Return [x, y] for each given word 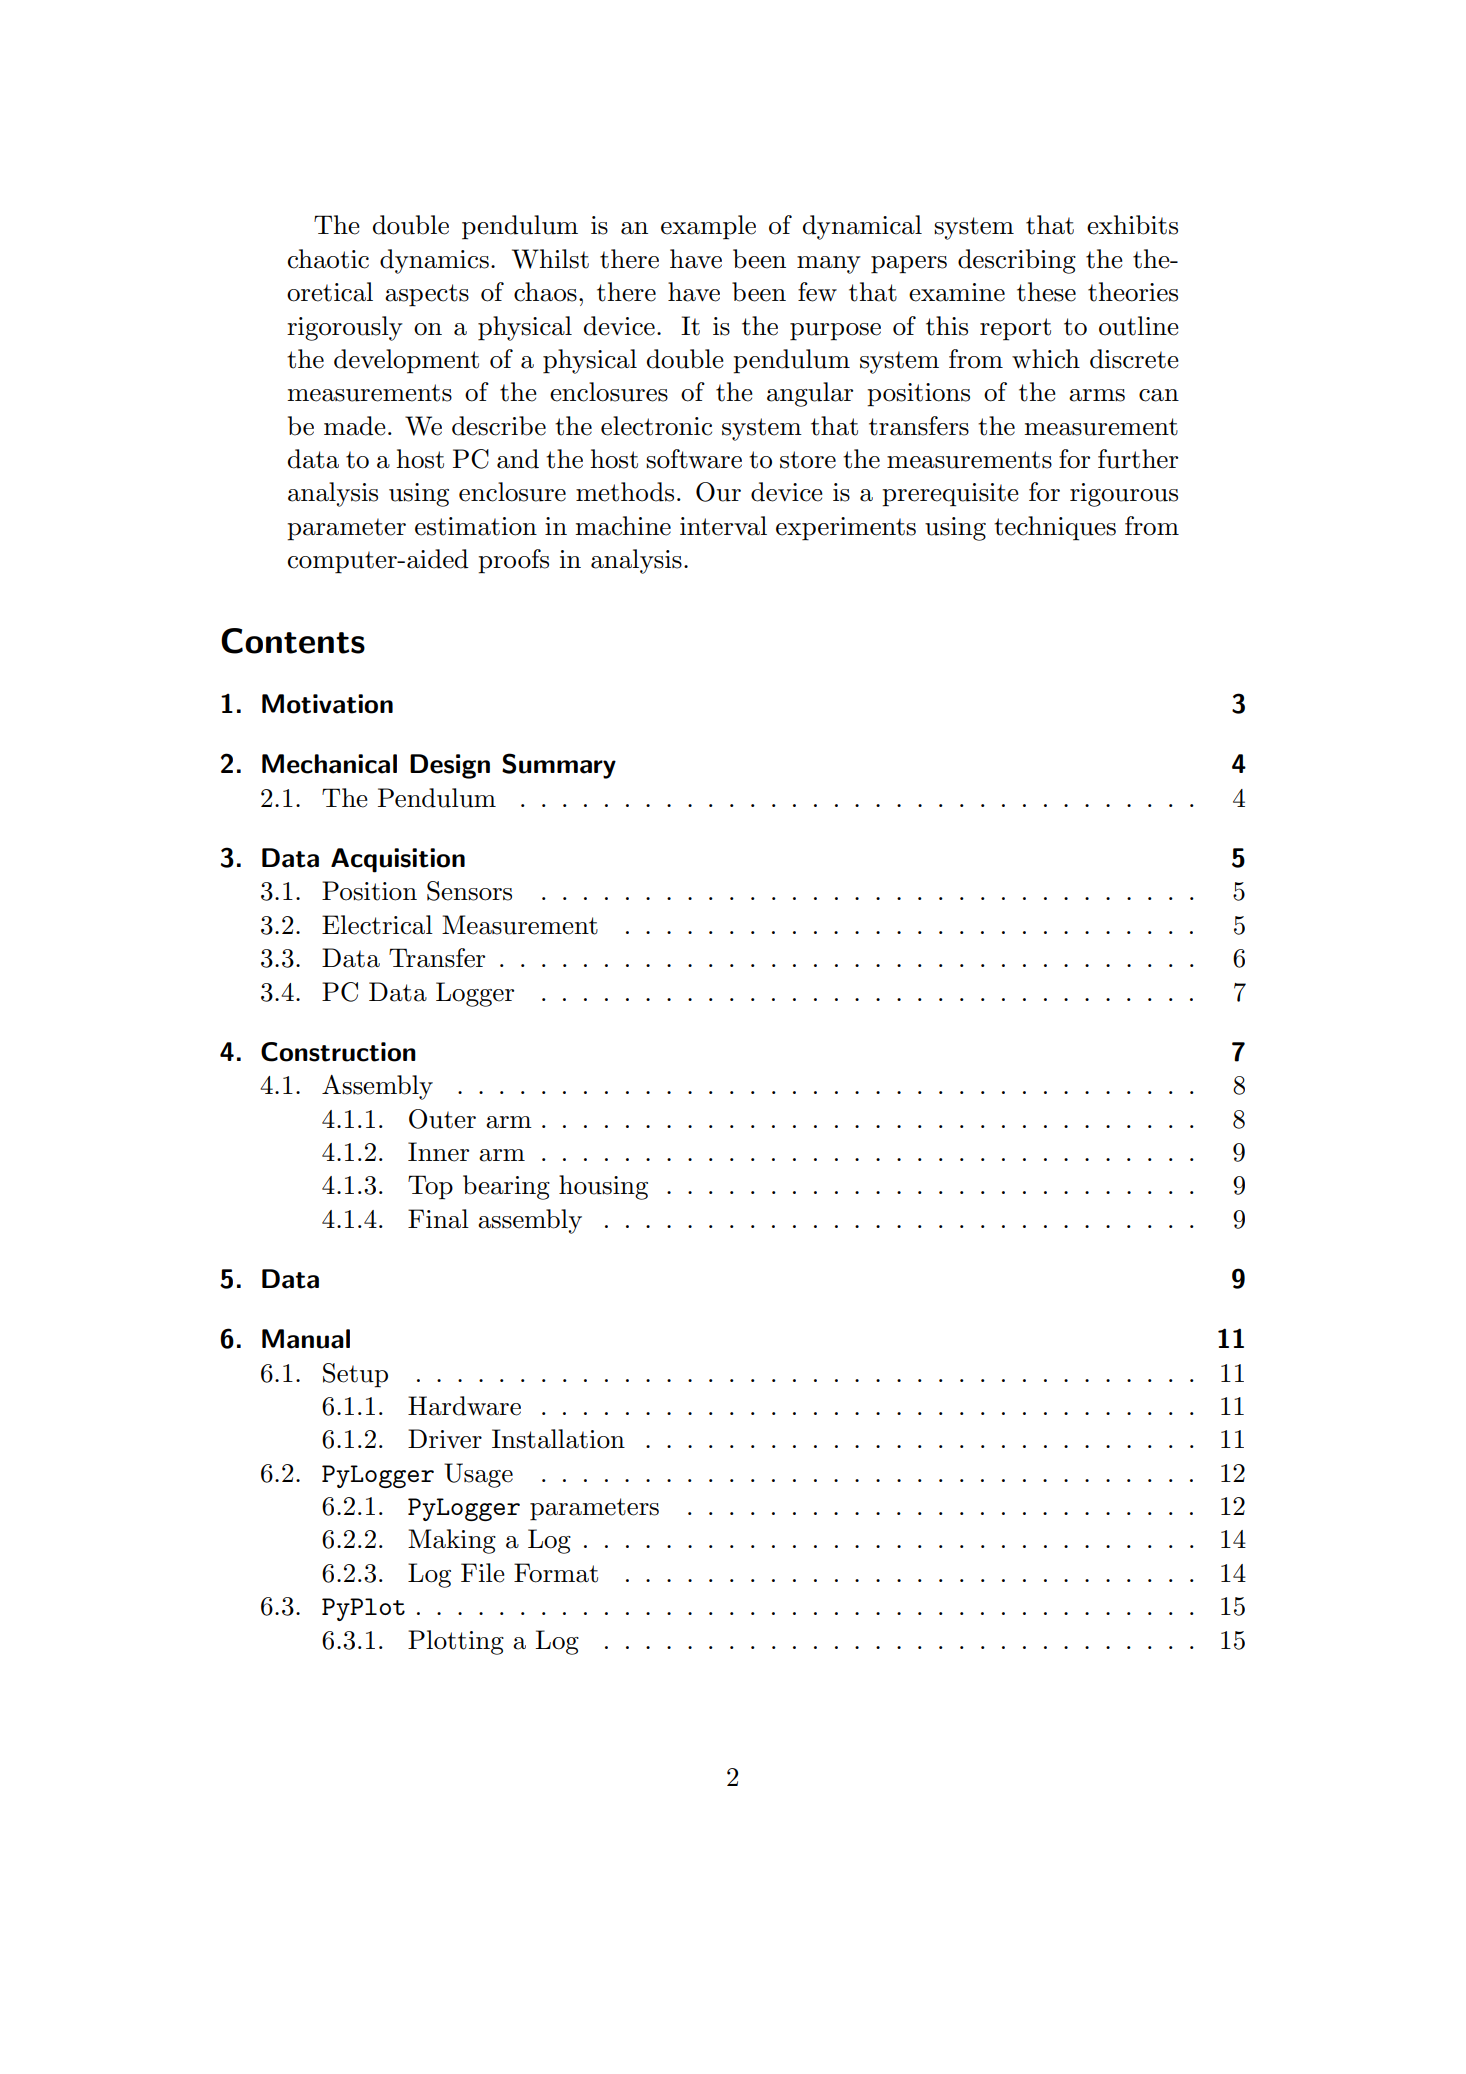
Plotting [456, 1642]
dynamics [434, 261]
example [708, 227]
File [483, 1573]
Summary [559, 766]
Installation [558, 1439]
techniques [1055, 528]
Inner [438, 1152]
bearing [506, 1187]
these [1046, 292]
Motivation [327, 704]
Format [556, 1573]
